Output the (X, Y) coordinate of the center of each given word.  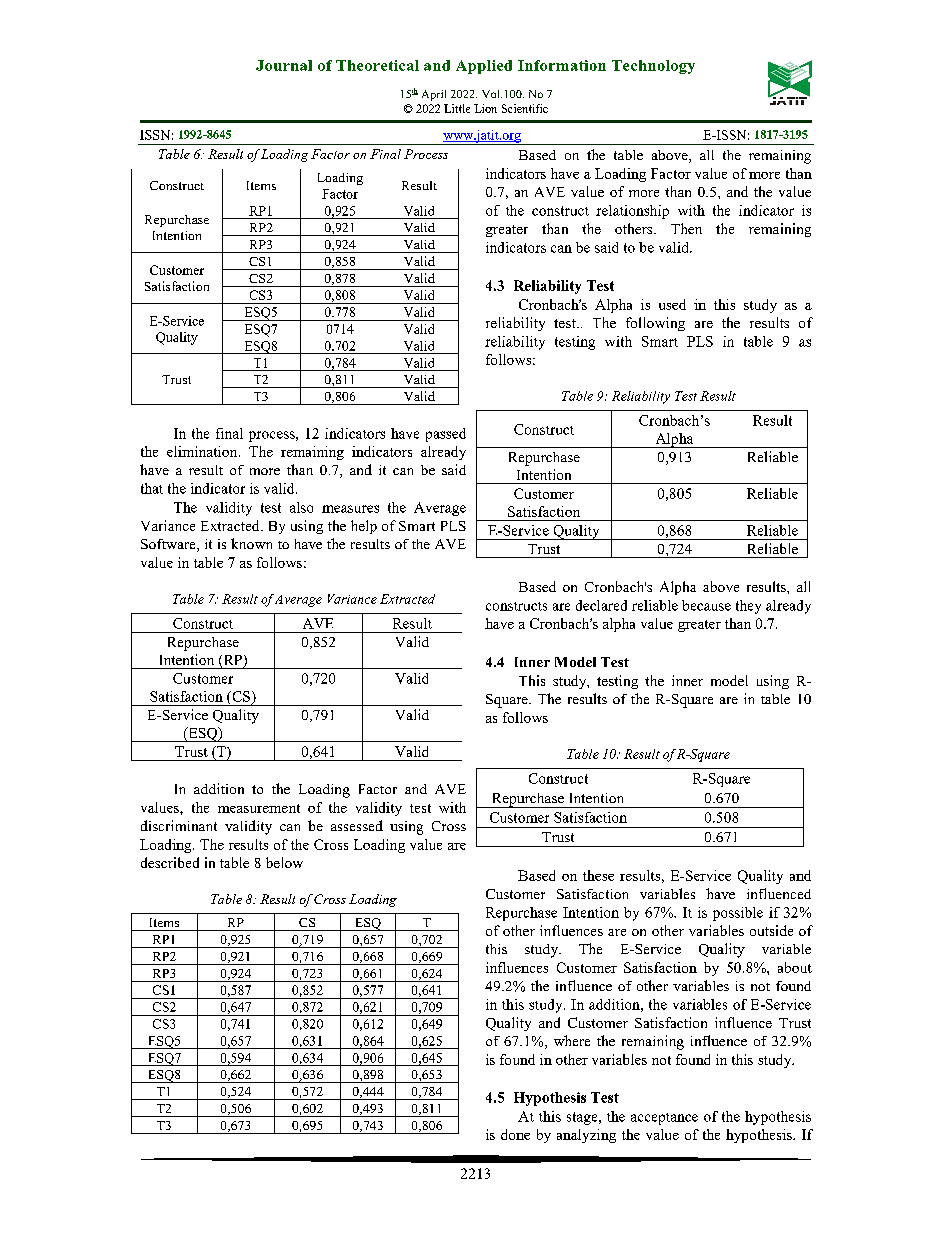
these (598, 875)
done (515, 1134)
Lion (485, 108)
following (655, 324)
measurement (259, 808)
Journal (284, 65)
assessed (357, 825)
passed (446, 435)
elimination (203, 451)
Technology (653, 67)
